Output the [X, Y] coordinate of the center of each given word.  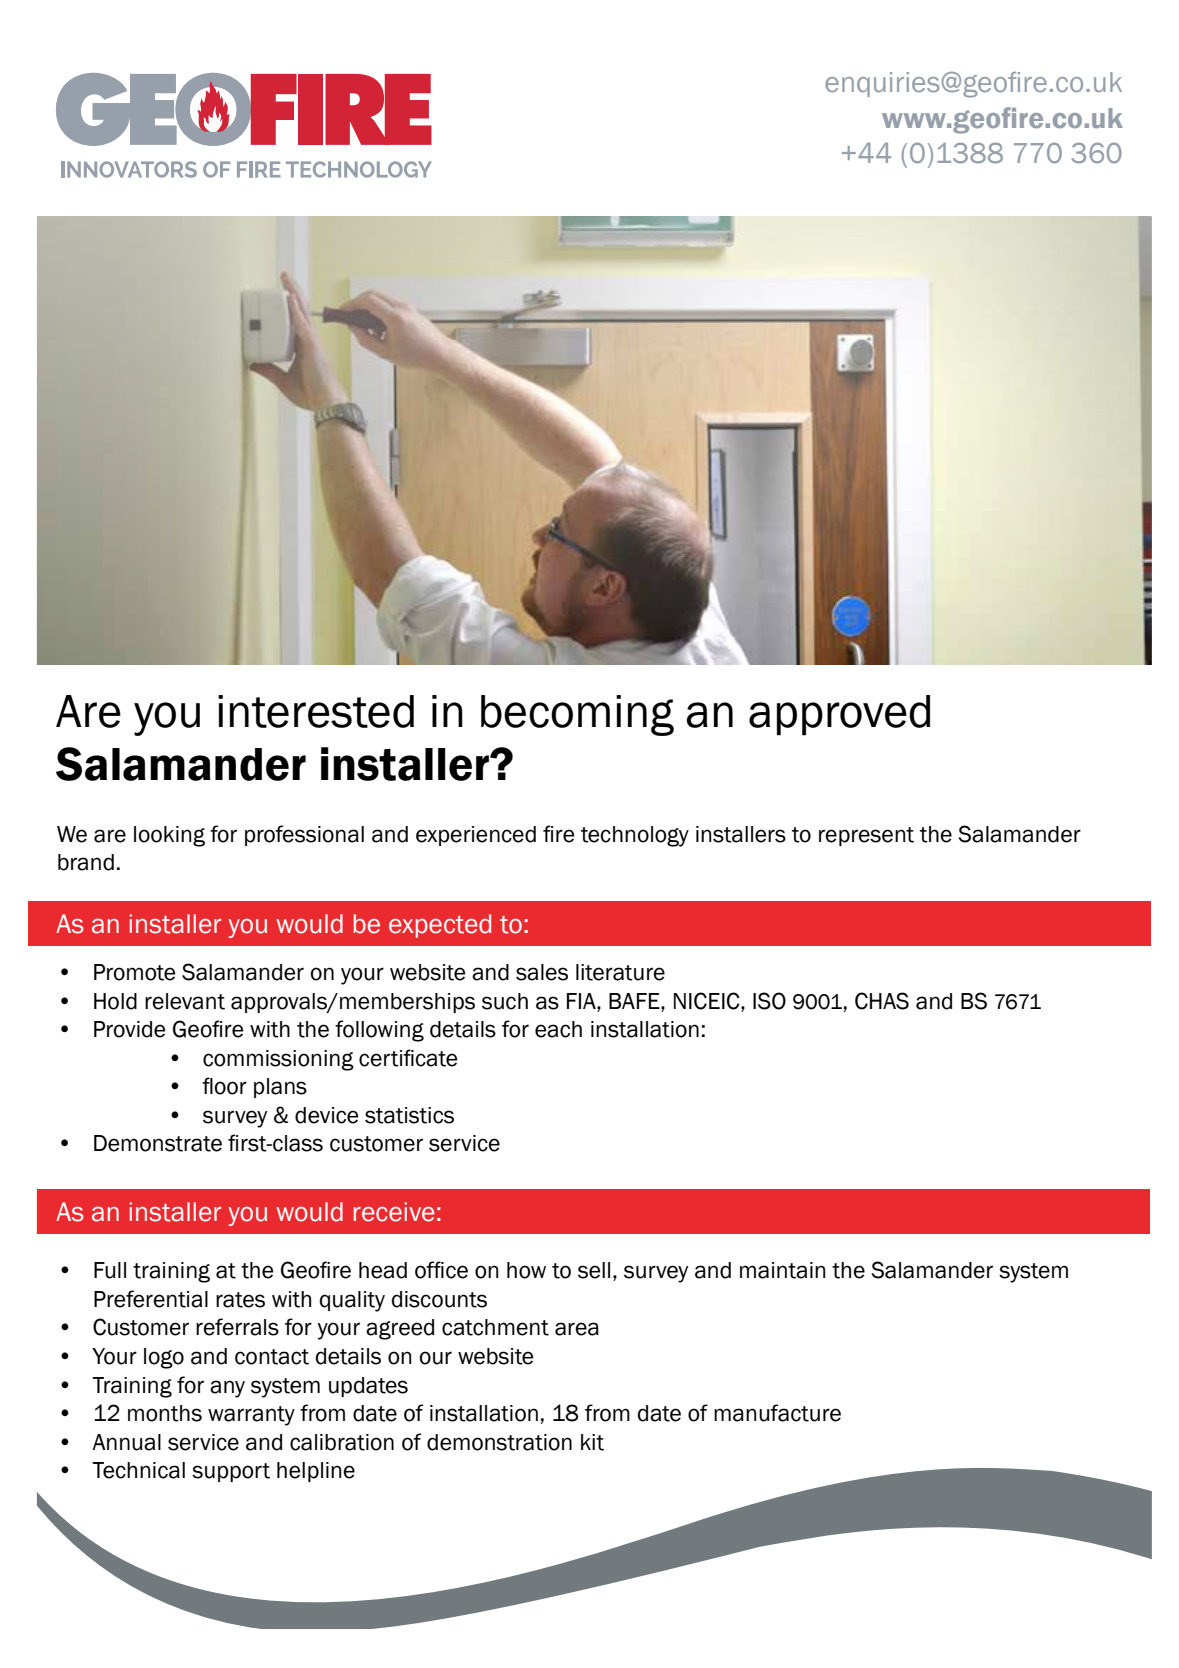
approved [839, 715]
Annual [126, 1442]
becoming [577, 715]
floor [224, 1086]
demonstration [499, 1442]
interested [316, 711]
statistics [409, 1115]
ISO [769, 1001]
